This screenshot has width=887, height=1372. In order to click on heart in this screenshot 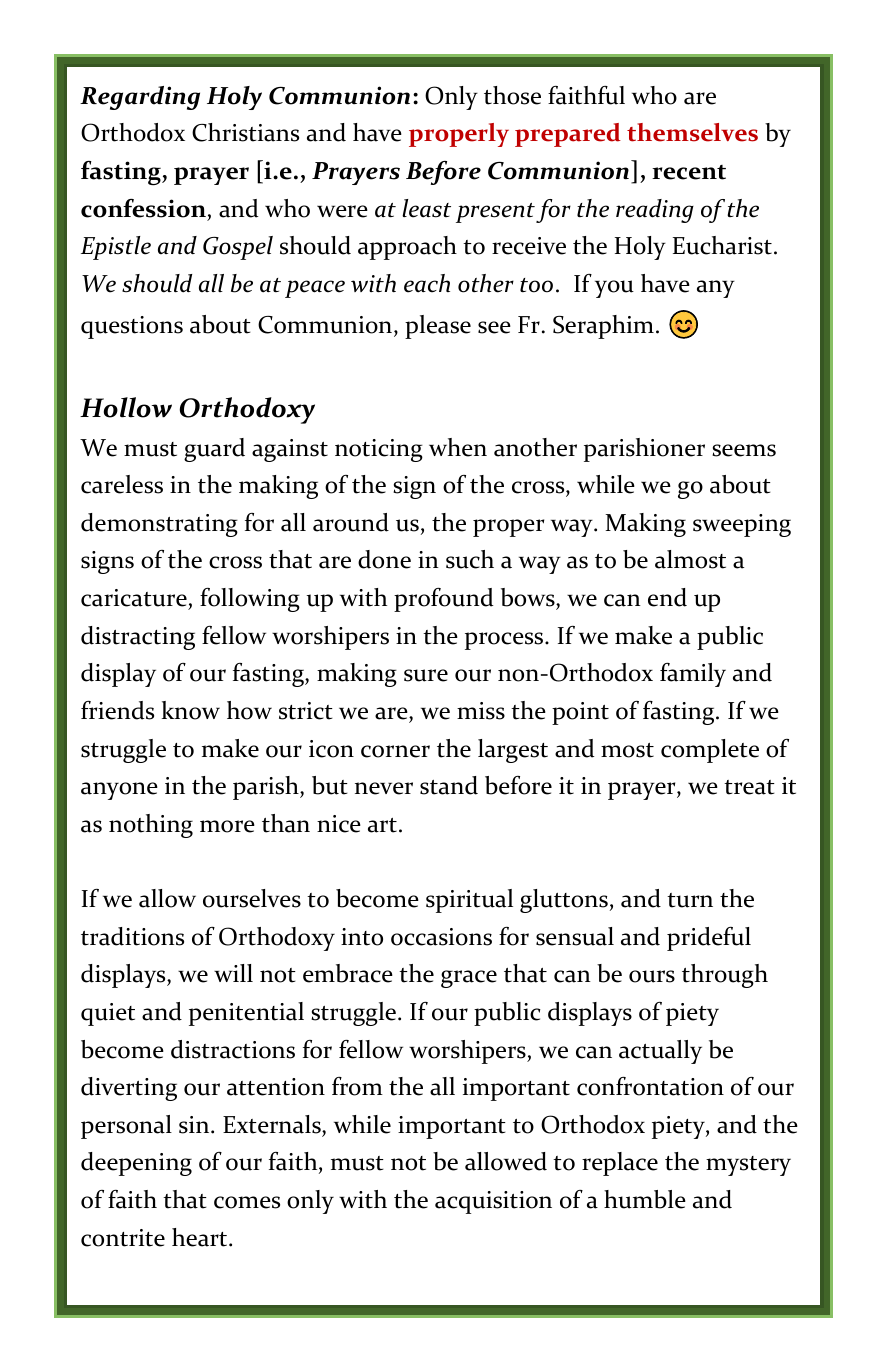, I will do `click(201, 1237)`.
